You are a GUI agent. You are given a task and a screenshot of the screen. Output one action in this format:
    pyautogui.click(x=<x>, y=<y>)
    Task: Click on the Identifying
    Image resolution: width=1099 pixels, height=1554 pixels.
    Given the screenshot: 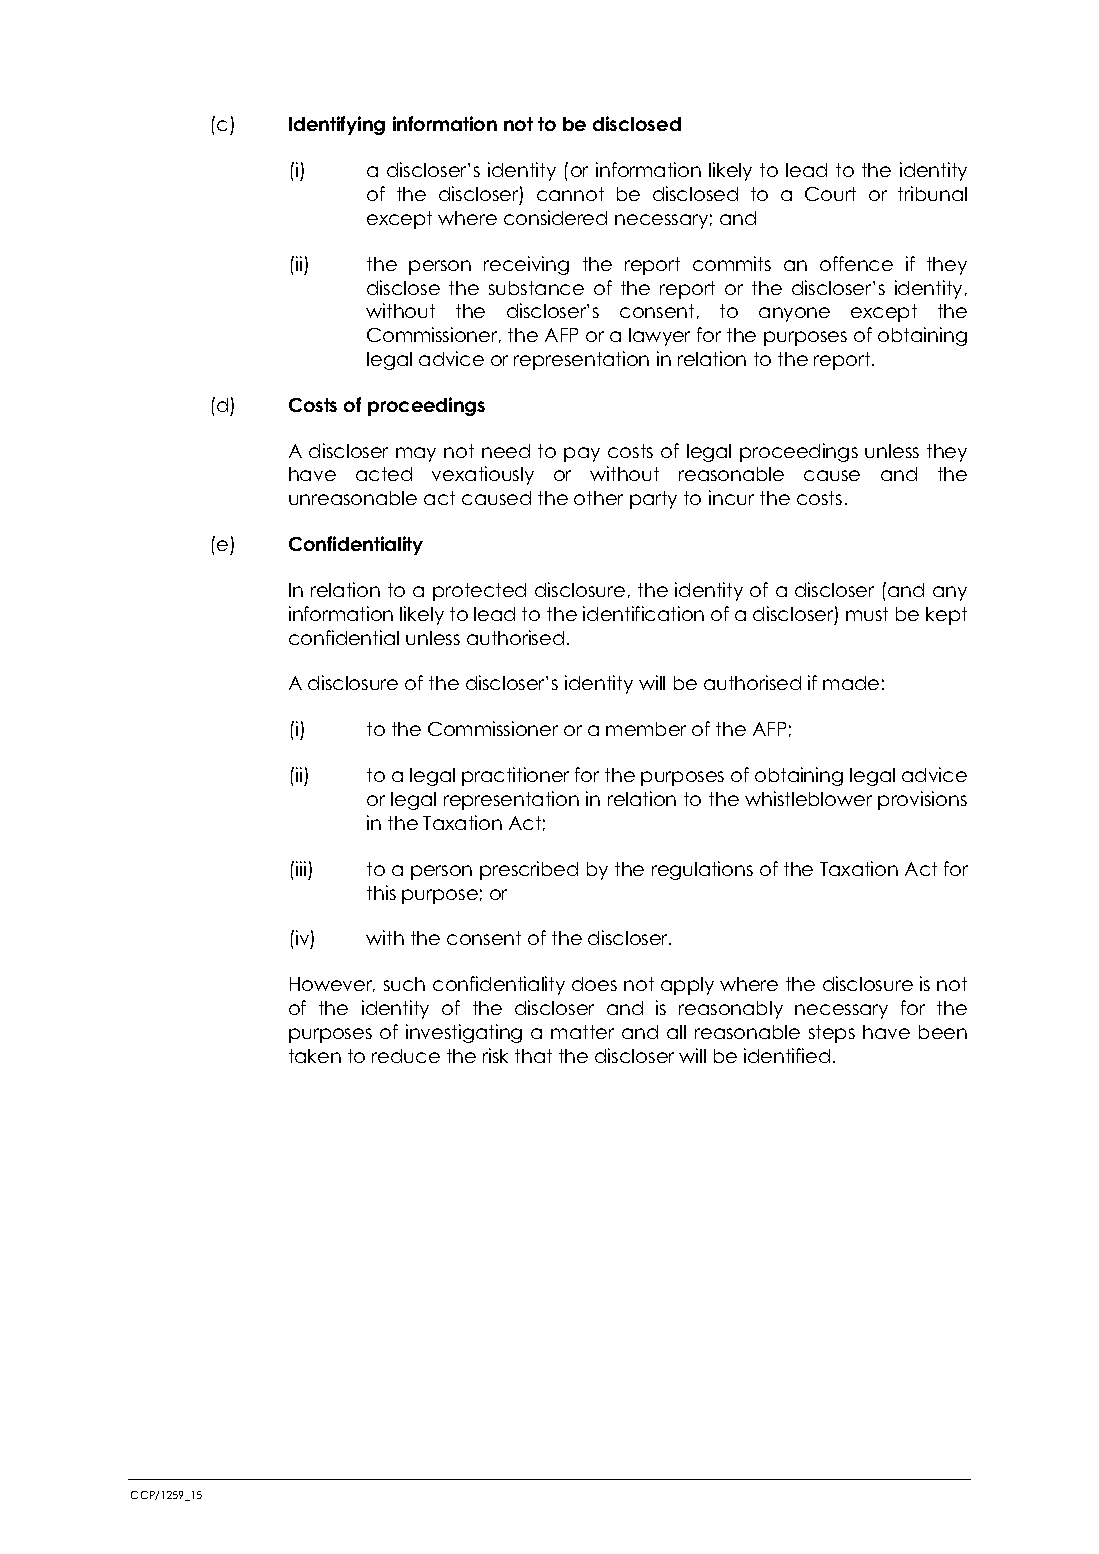 What is the action you would take?
    pyautogui.click(x=337, y=125)
